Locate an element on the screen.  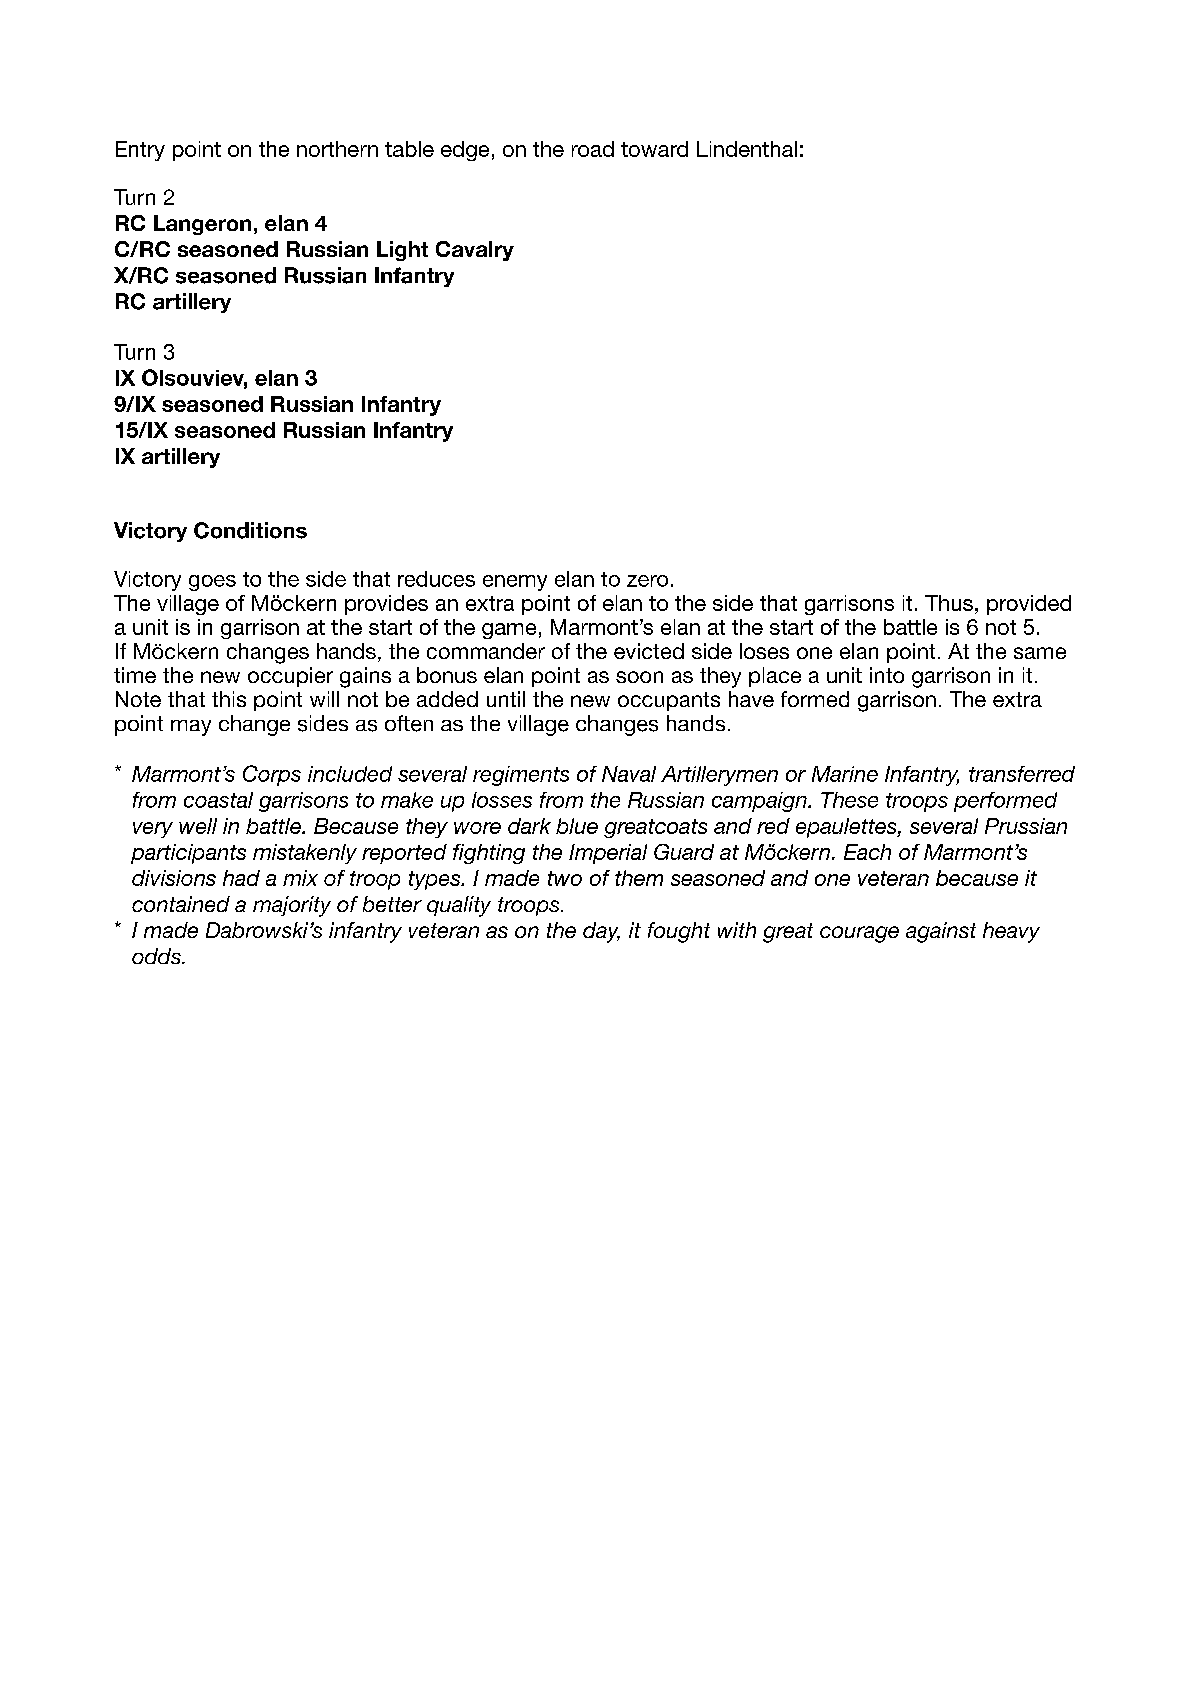
Light is located at coordinates (402, 251).
